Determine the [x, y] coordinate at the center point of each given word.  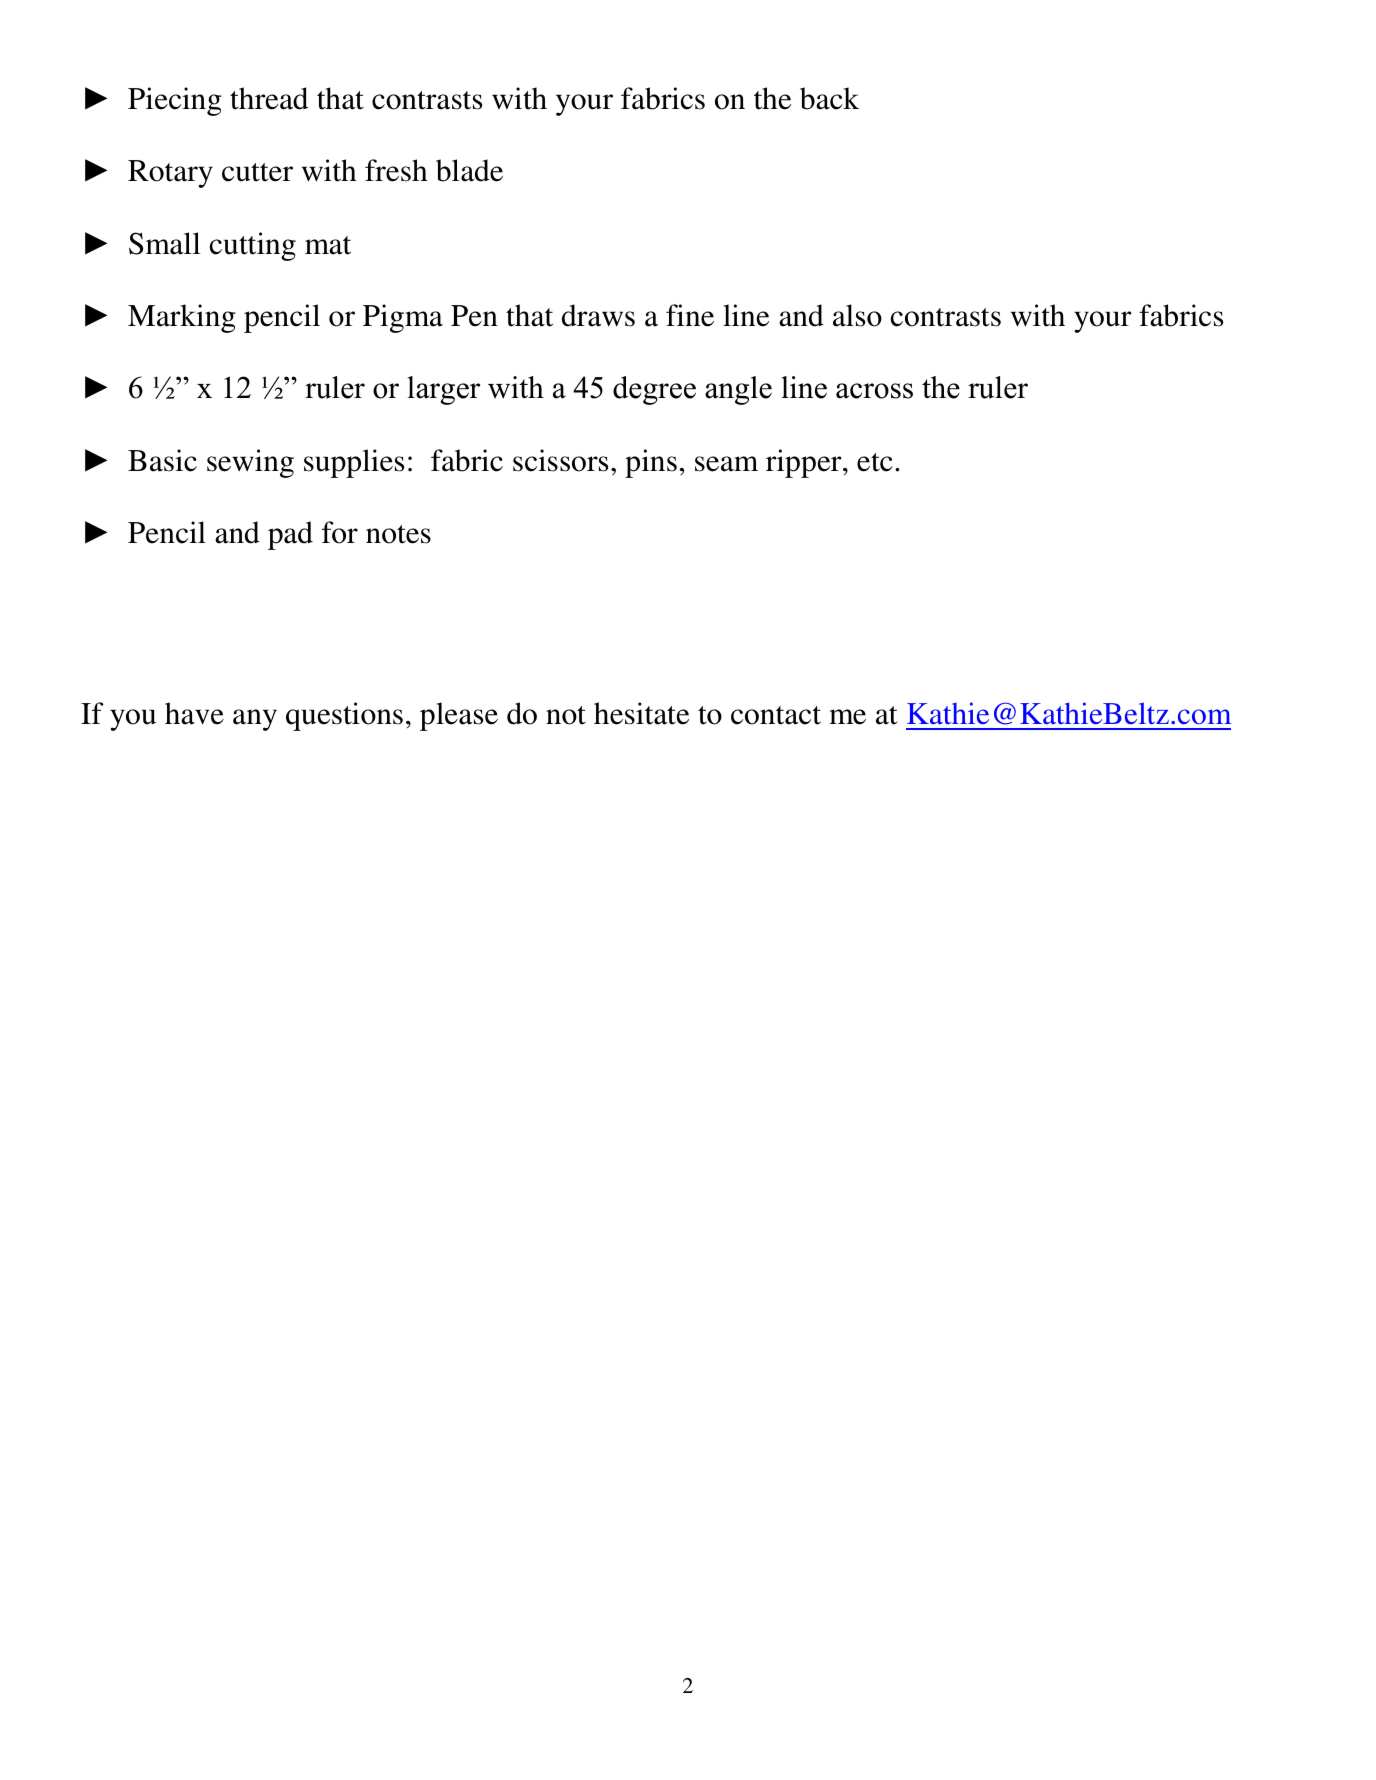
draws [598, 315]
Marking [182, 318]
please [459, 716]
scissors [560, 460]
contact [776, 715]
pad [290, 535]
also [857, 315]
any [255, 720]
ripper [805, 463]
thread [269, 98]
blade [469, 170]
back [829, 98]
